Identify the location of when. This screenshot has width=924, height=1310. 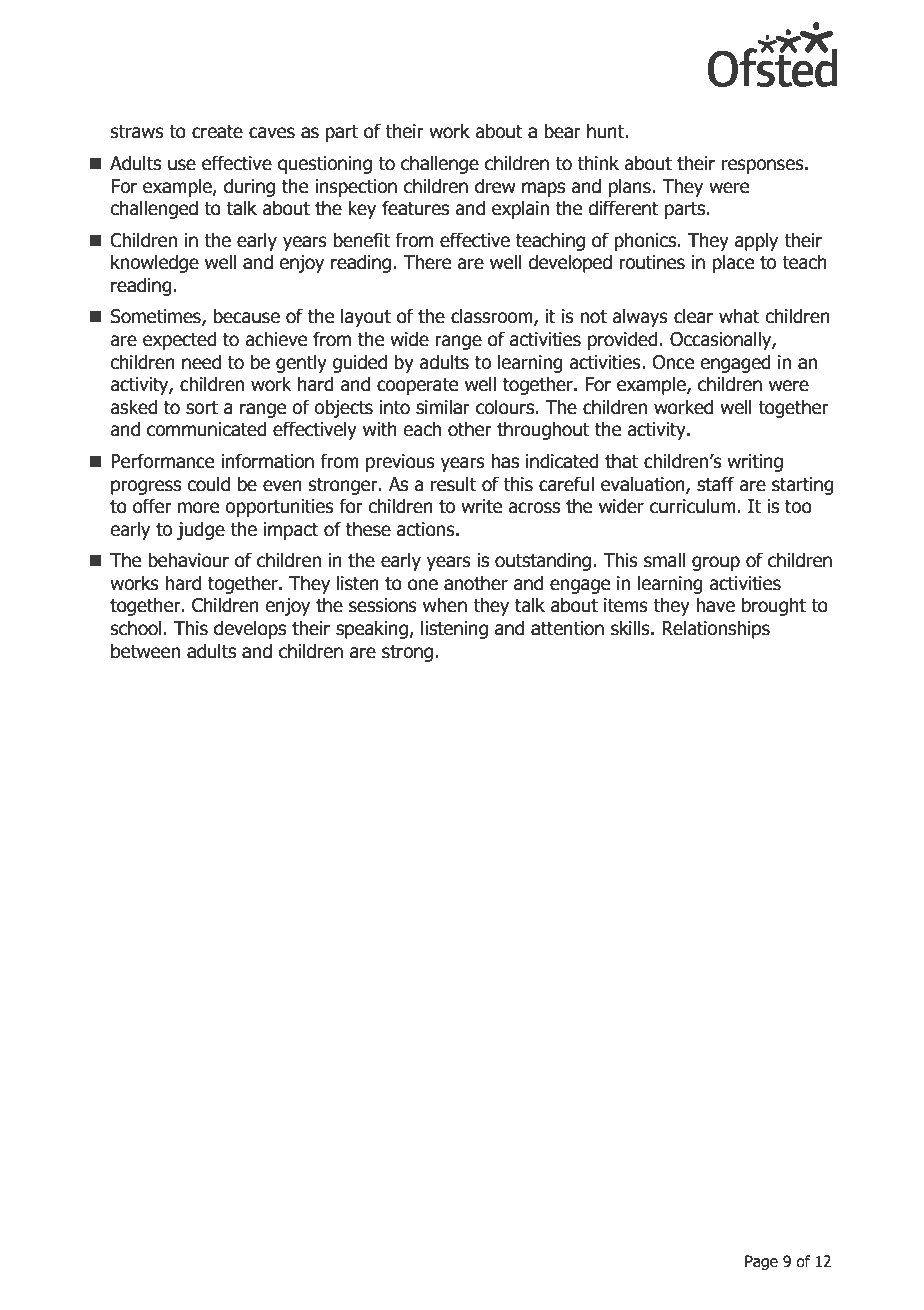
(445, 605).
